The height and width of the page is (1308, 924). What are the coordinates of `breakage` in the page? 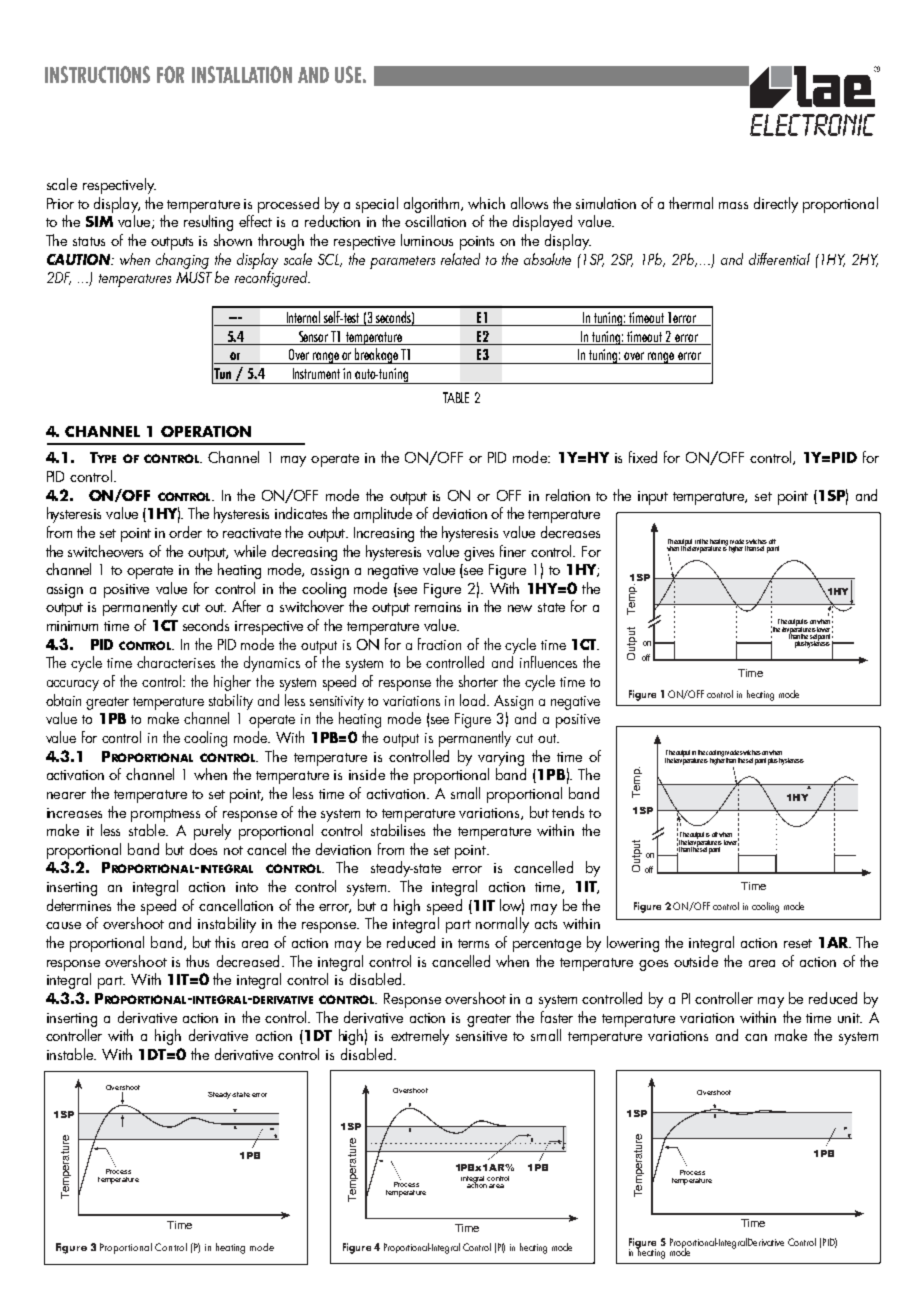 It's located at (377, 356).
